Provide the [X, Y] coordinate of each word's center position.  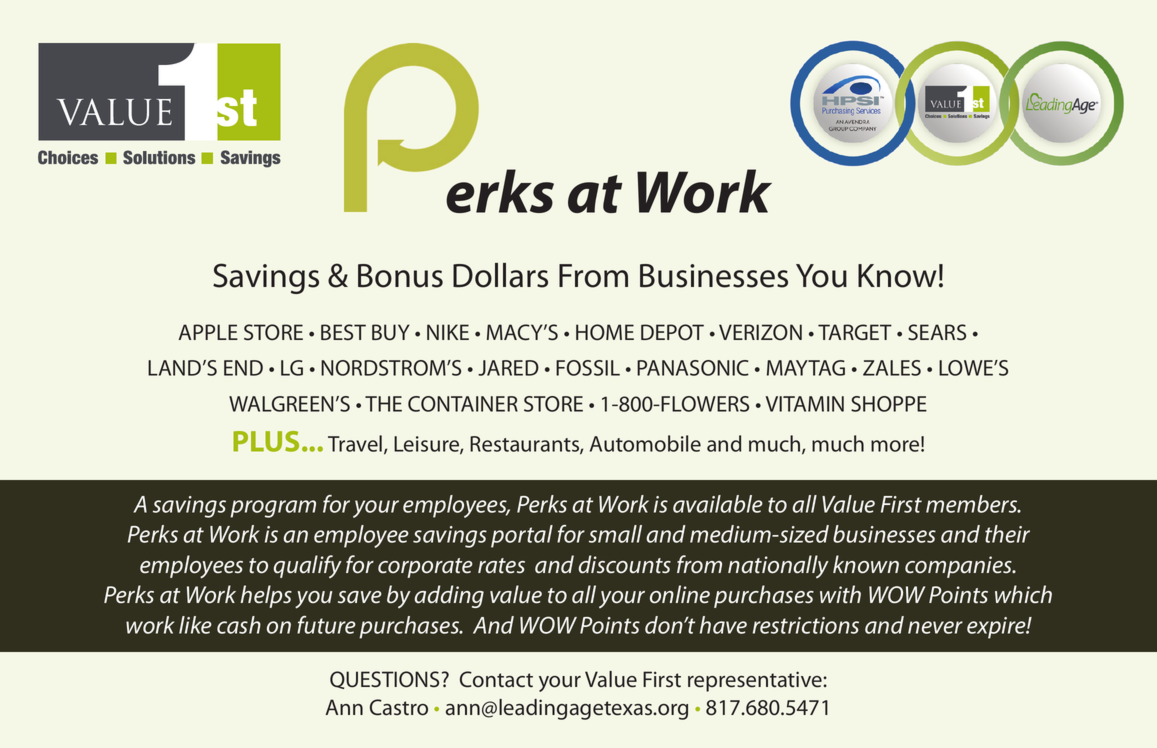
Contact [496, 679]
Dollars [500, 275]
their [1007, 534]
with [840, 594]
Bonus [400, 276]
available [718, 504]
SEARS [937, 332]
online [680, 594]
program [273, 509]
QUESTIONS [384, 680]
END [243, 368]
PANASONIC [693, 368]
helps [266, 596]
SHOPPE [889, 404]
